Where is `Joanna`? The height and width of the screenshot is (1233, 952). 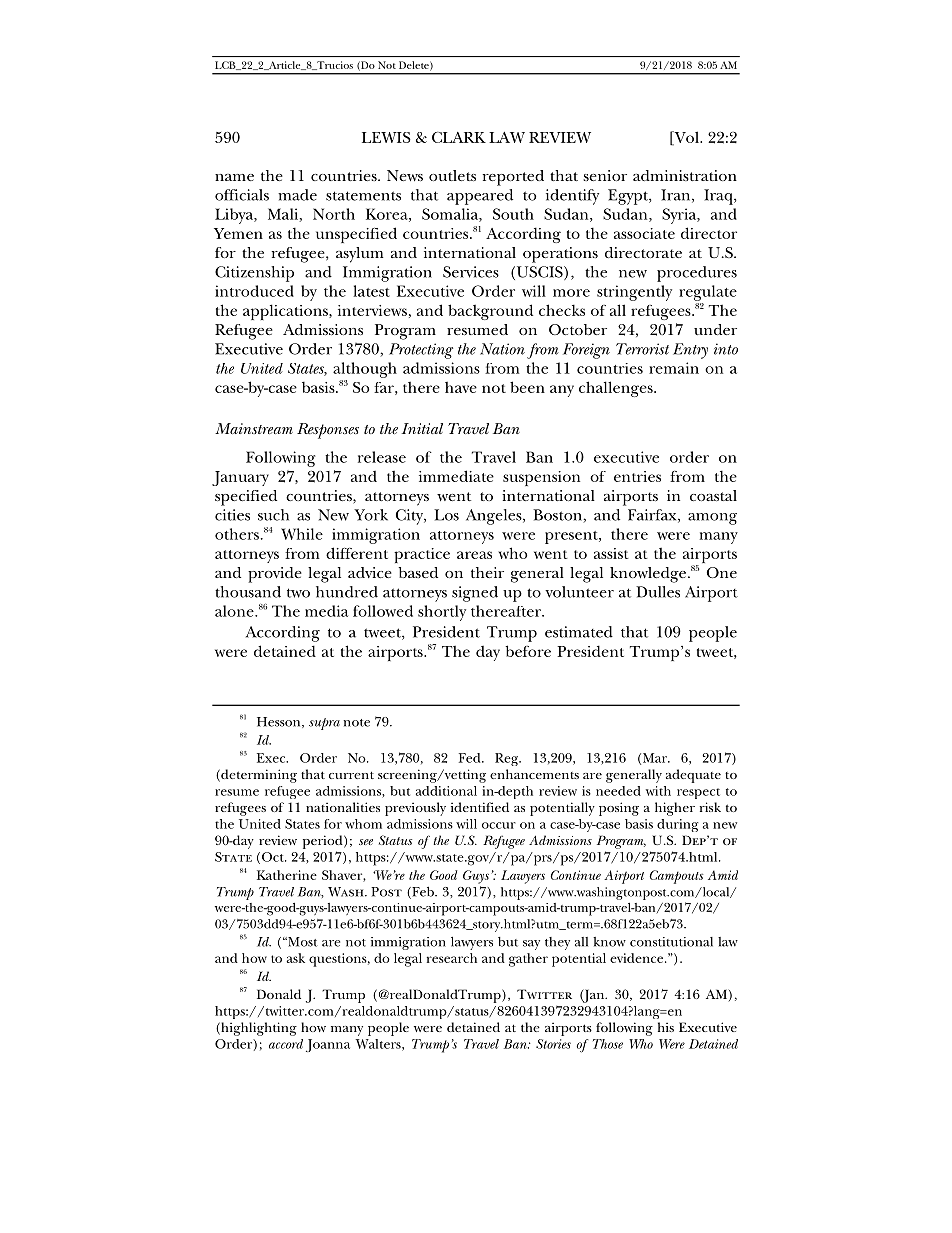
Joanna is located at coordinates (328, 1045).
